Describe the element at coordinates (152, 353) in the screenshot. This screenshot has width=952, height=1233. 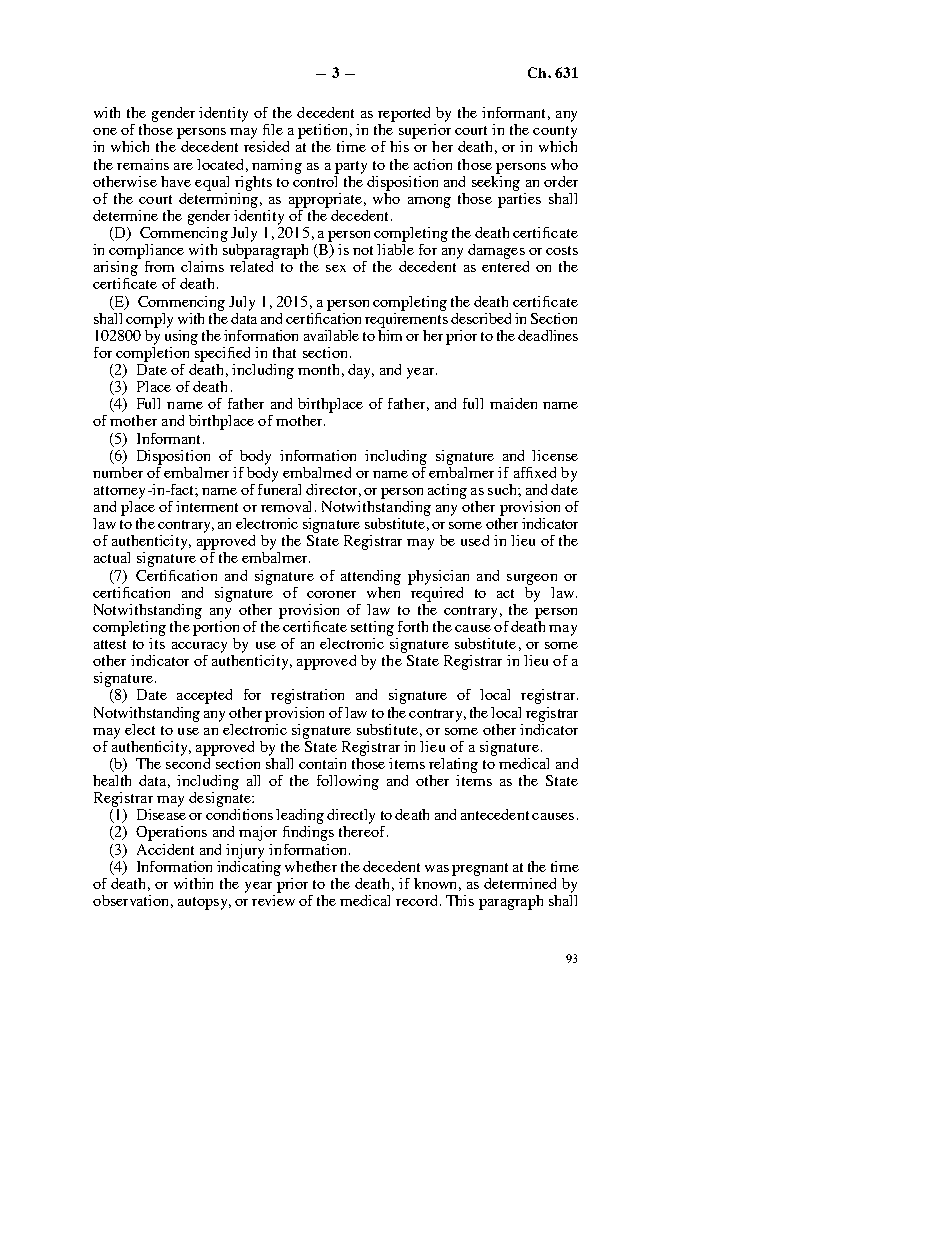
I see `completion` at that location.
